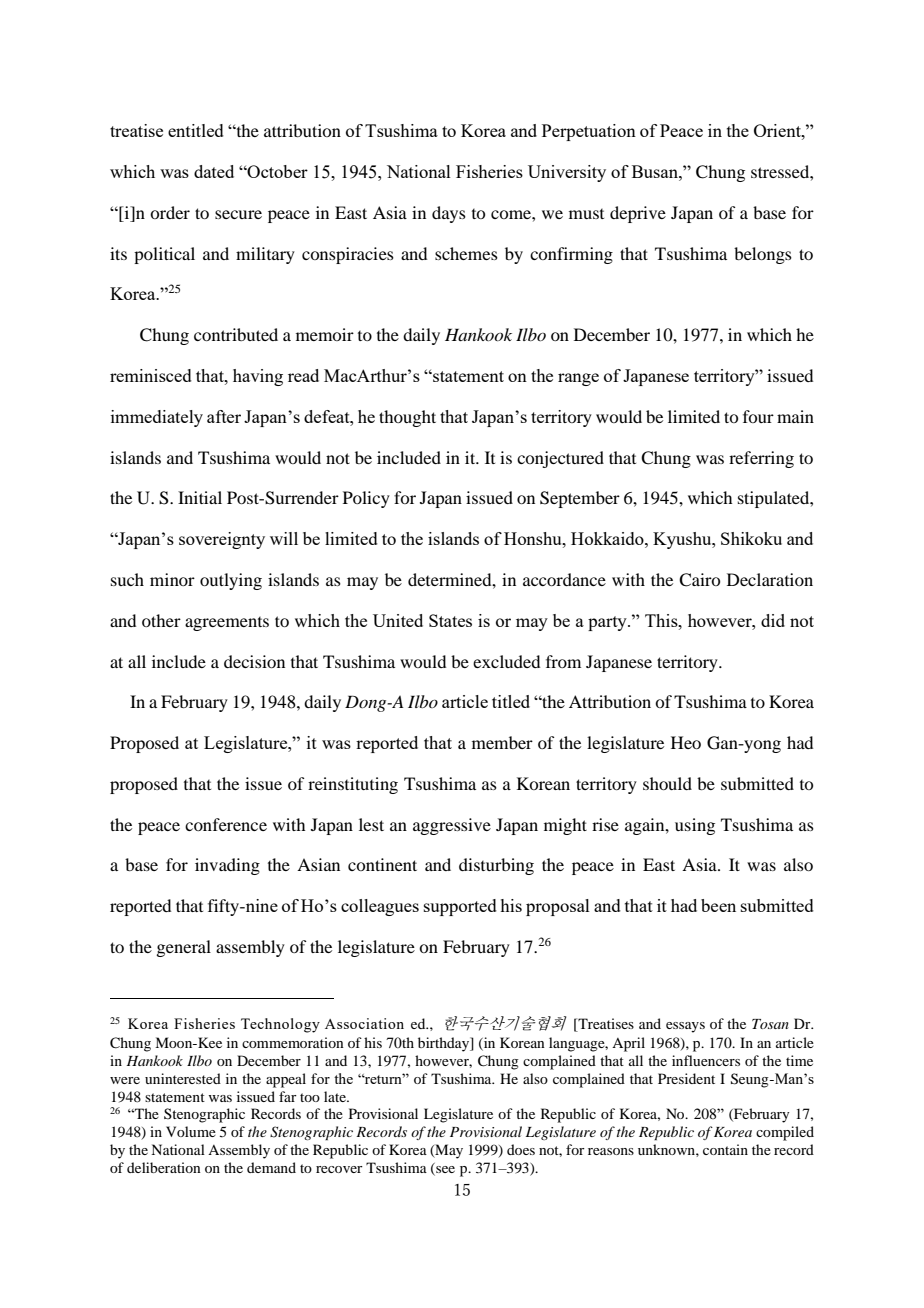 The height and width of the document is (1308, 924). I want to click on days, so click(449, 214).
